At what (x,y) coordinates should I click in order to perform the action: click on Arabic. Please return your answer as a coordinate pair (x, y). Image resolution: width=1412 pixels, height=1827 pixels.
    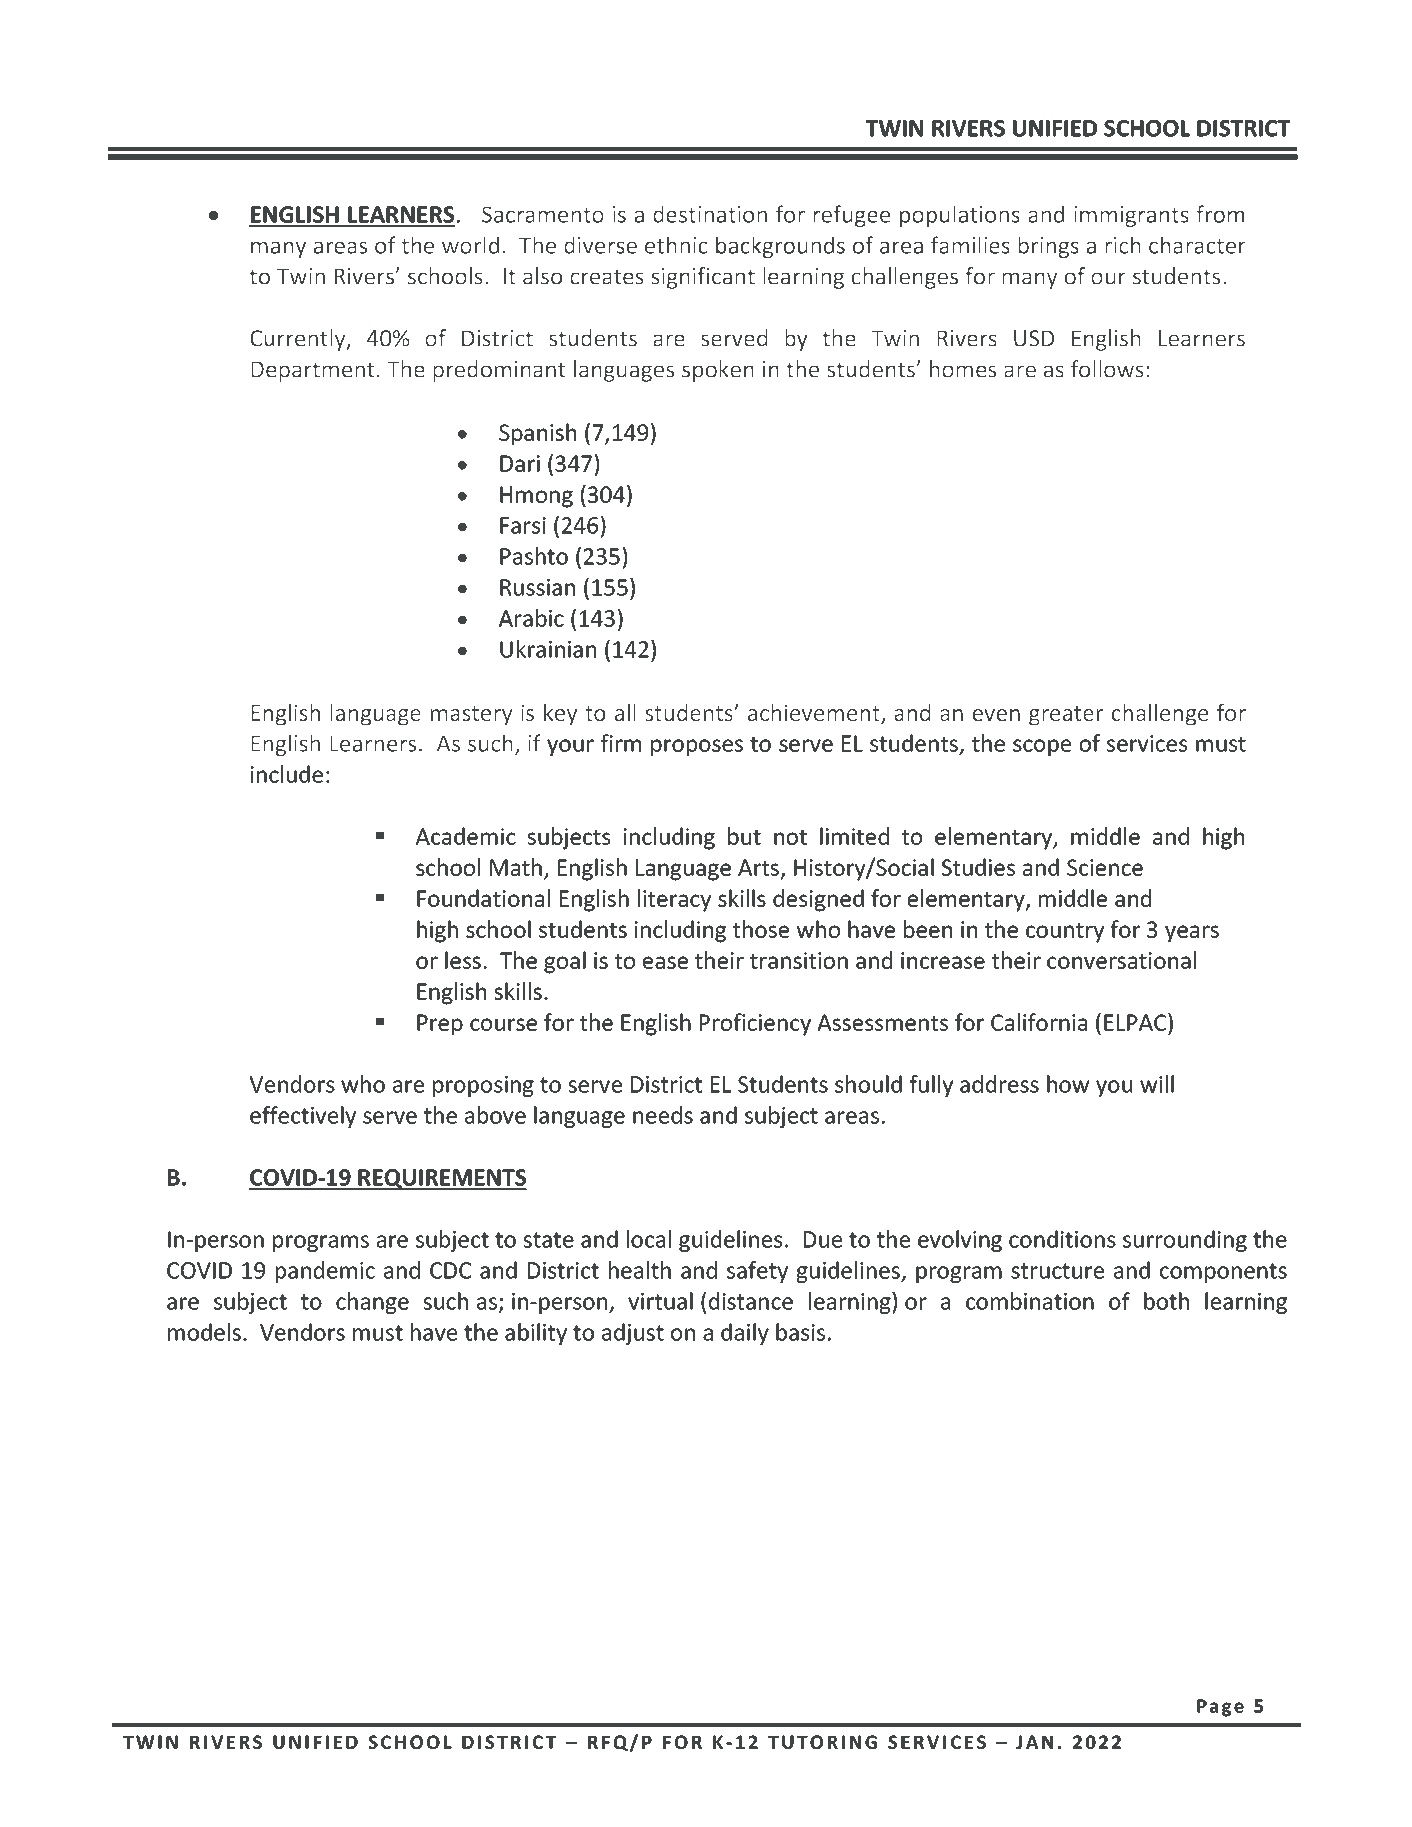
    Looking at the image, I should click on (531, 618).
